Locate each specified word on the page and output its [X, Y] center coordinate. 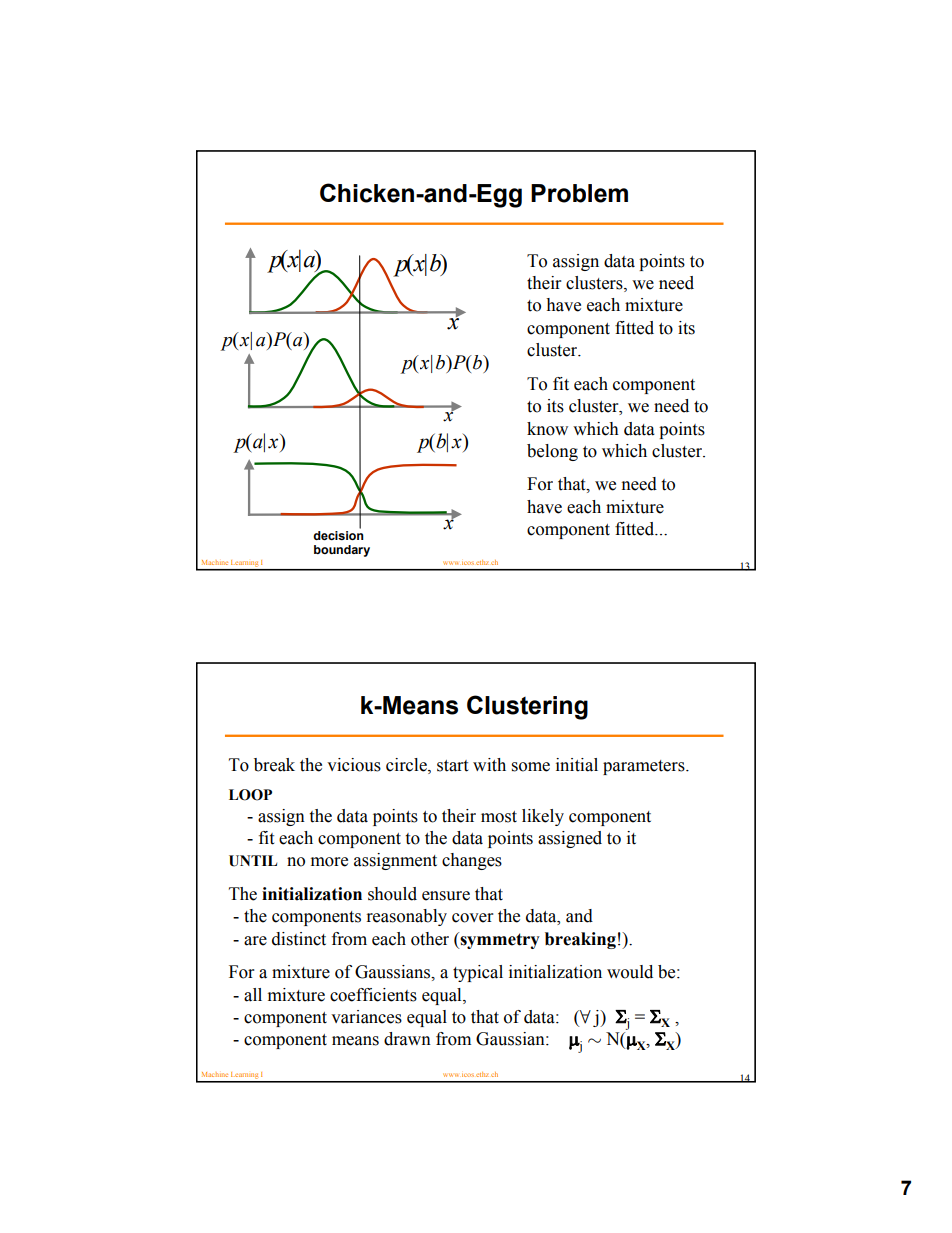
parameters [645, 767]
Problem [579, 193]
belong [552, 452]
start [452, 766]
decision [338, 534]
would [630, 972]
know [547, 429]
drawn [407, 1039]
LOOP [250, 795]
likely [543, 817]
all [253, 995]
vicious [354, 765]
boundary [342, 551]
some [531, 767]
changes [472, 861]
